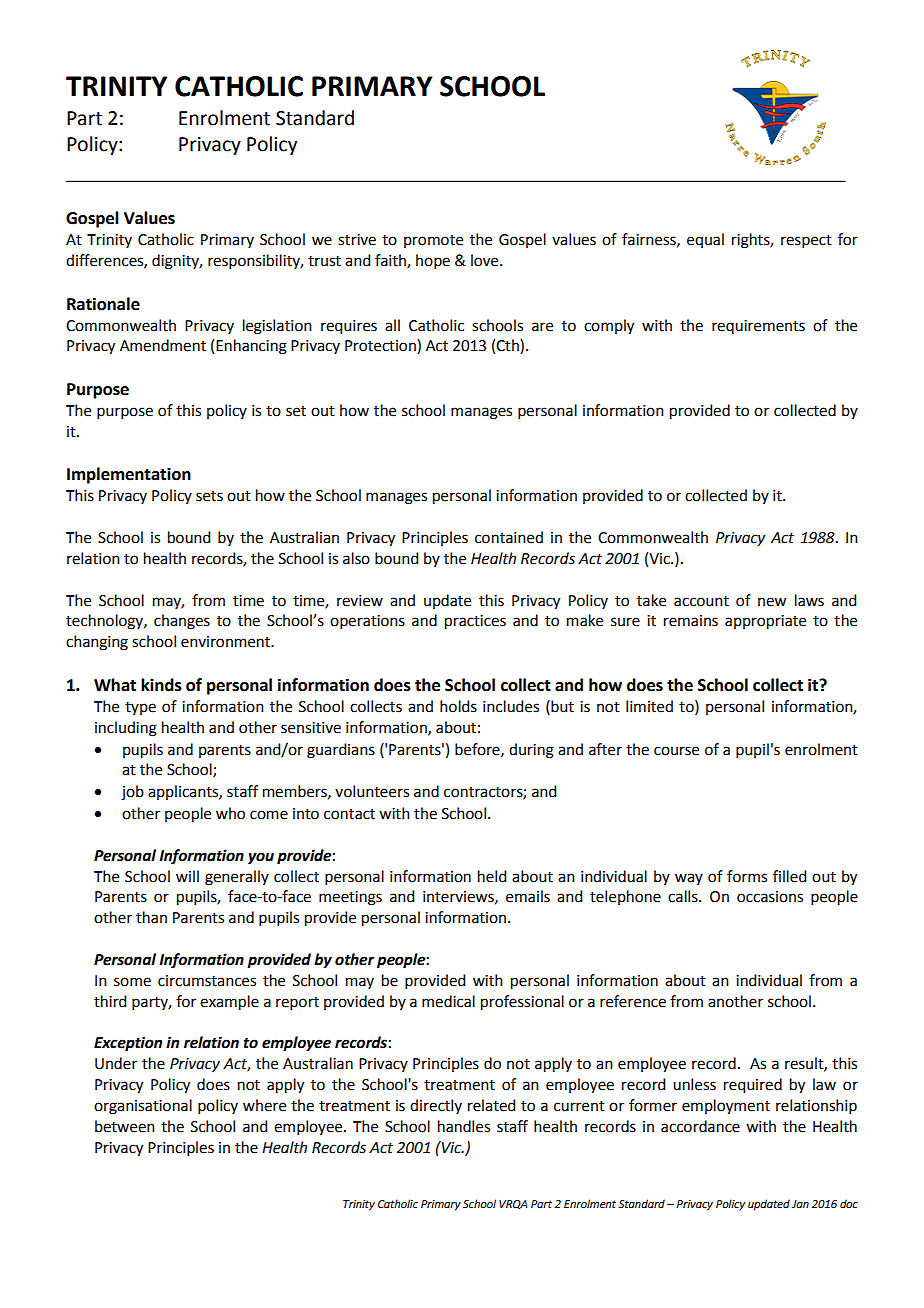 The height and width of the screenshot is (1308, 924). Describe the element at coordinates (486, 260) in the screenshot. I see `love` at that location.
